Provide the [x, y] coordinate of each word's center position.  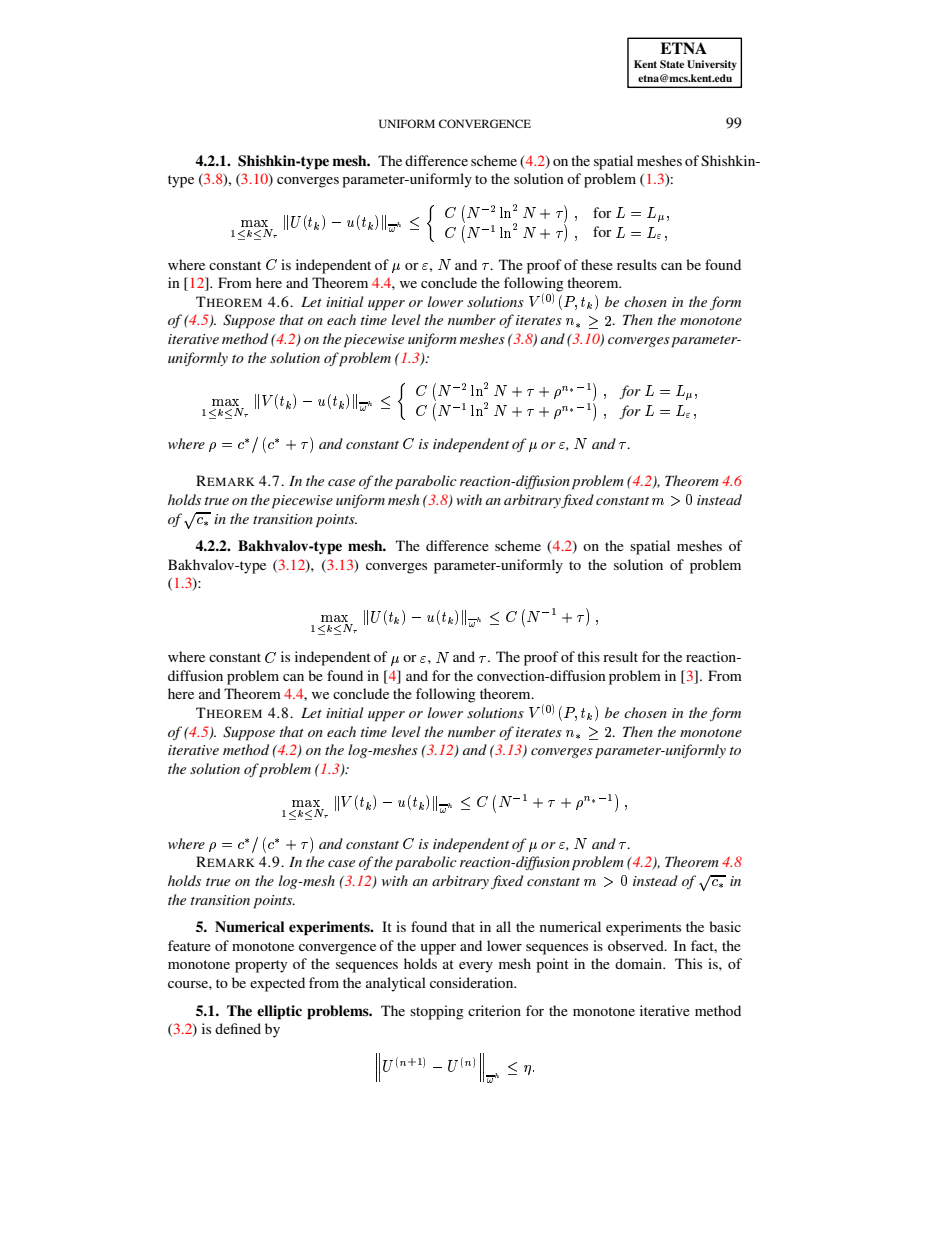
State [672, 64]
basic [725, 926]
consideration [473, 982]
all [503, 926]
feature [189, 945]
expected [277, 984]
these [597, 264]
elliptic [279, 1012]
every [476, 967]
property [261, 966]
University [712, 65]
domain [640, 963]
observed [637, 945]
